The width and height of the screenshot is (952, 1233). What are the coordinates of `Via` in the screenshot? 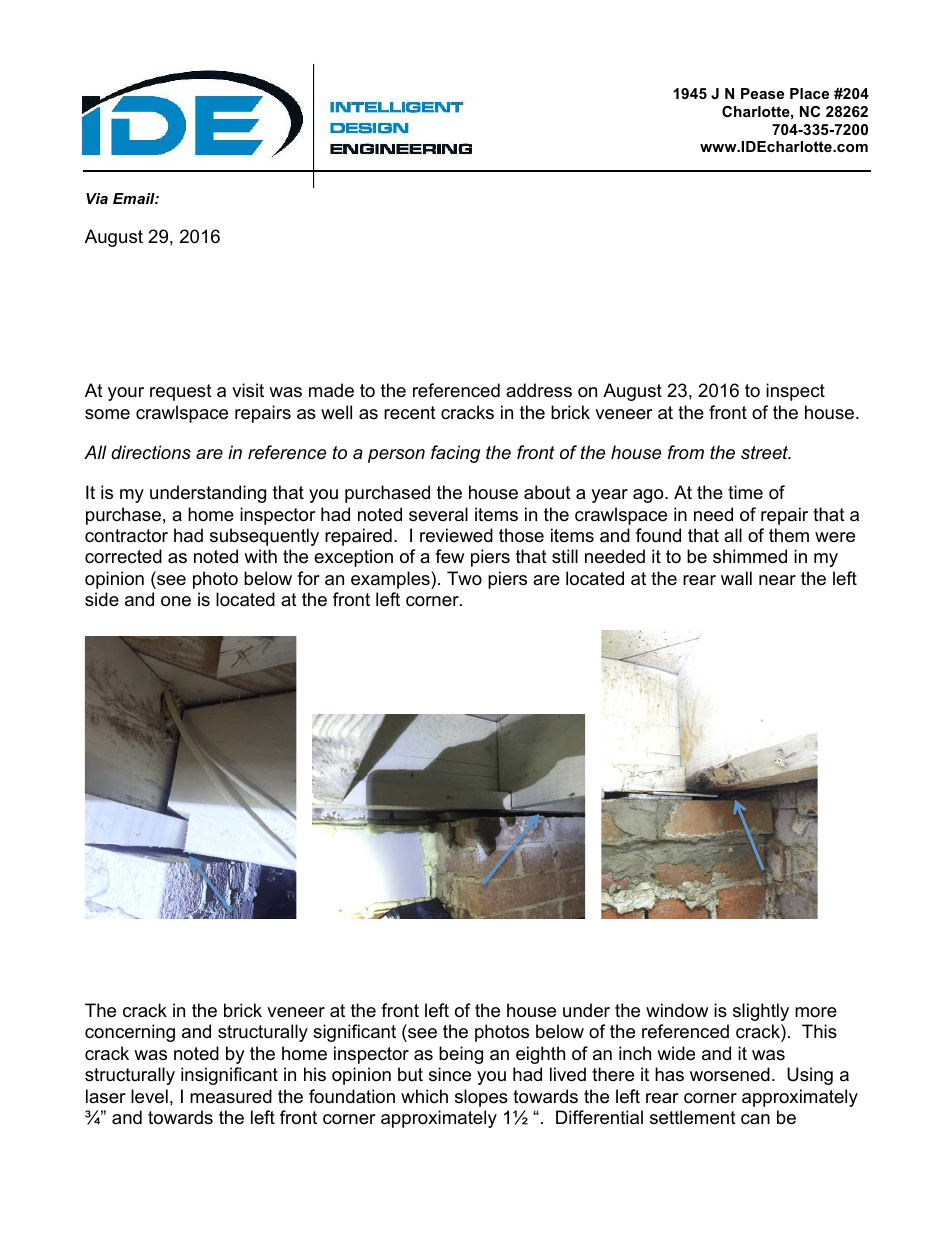 It's located at (97, 198).
